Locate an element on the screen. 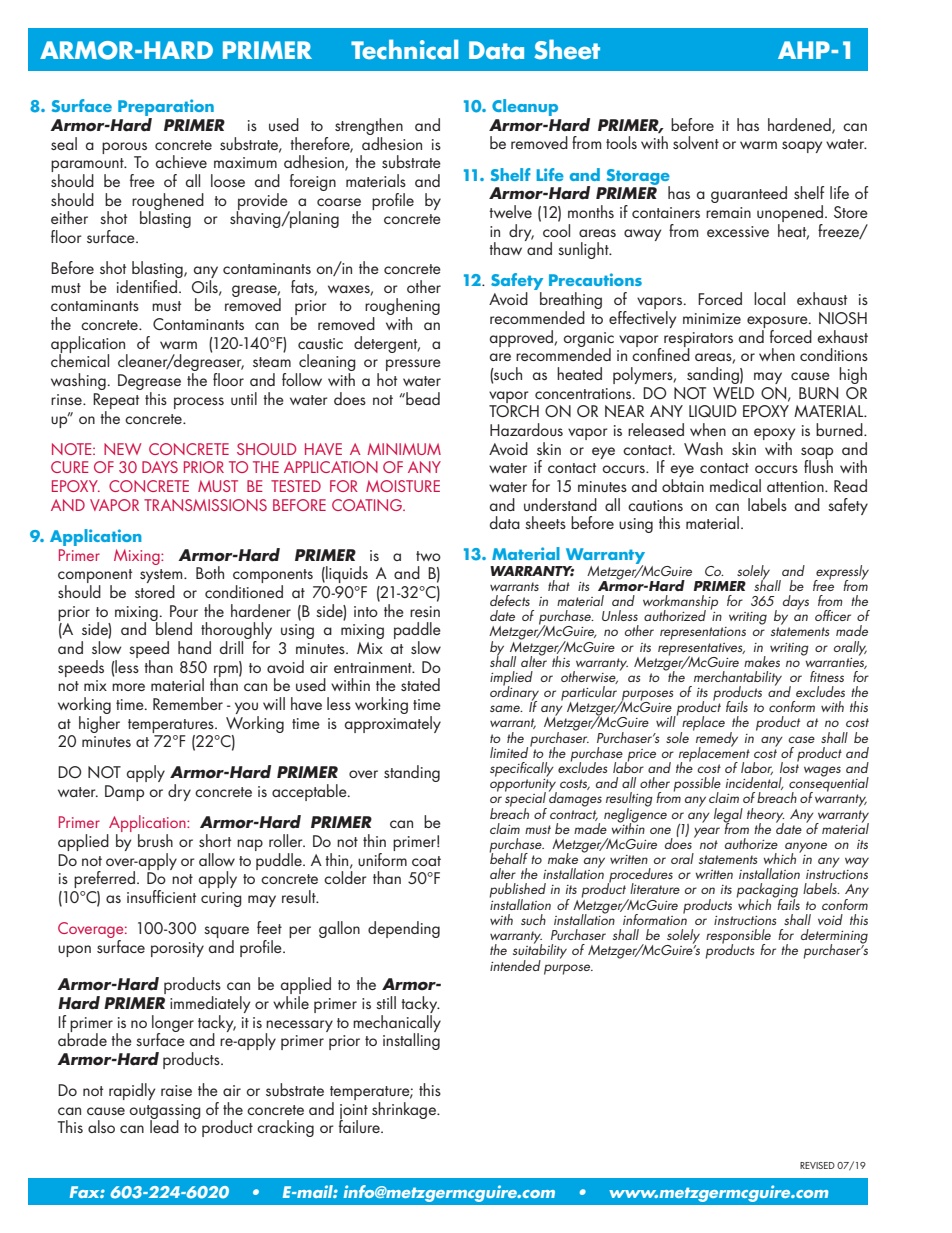 Image resolution: width=952 pixels, height=1233 pixels. Preparation is located at coordinates (166, 109).
